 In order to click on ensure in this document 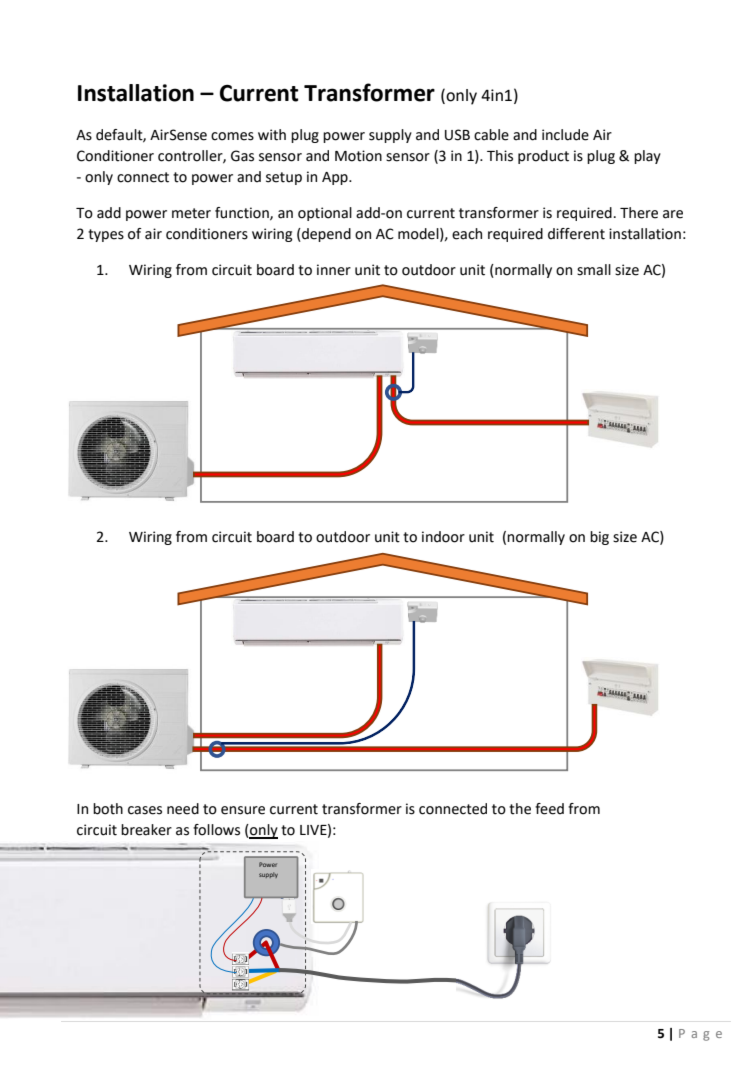, I will do `click(243, 810)`.
